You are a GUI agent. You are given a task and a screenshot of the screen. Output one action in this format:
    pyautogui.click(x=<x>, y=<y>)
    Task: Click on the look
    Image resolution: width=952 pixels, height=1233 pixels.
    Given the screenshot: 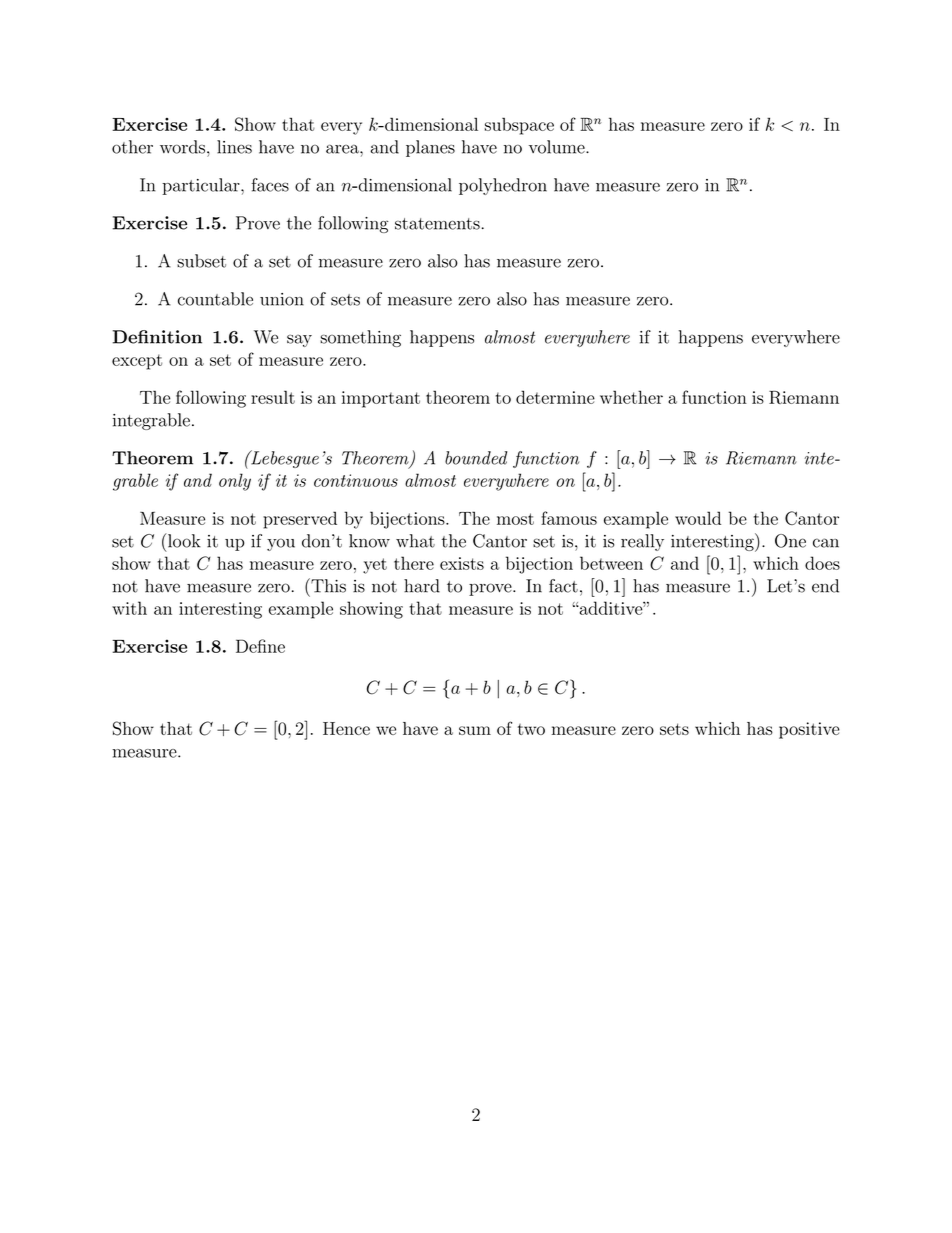 What is the action you would take?
    pyautogui.click(x=183, y=540)
